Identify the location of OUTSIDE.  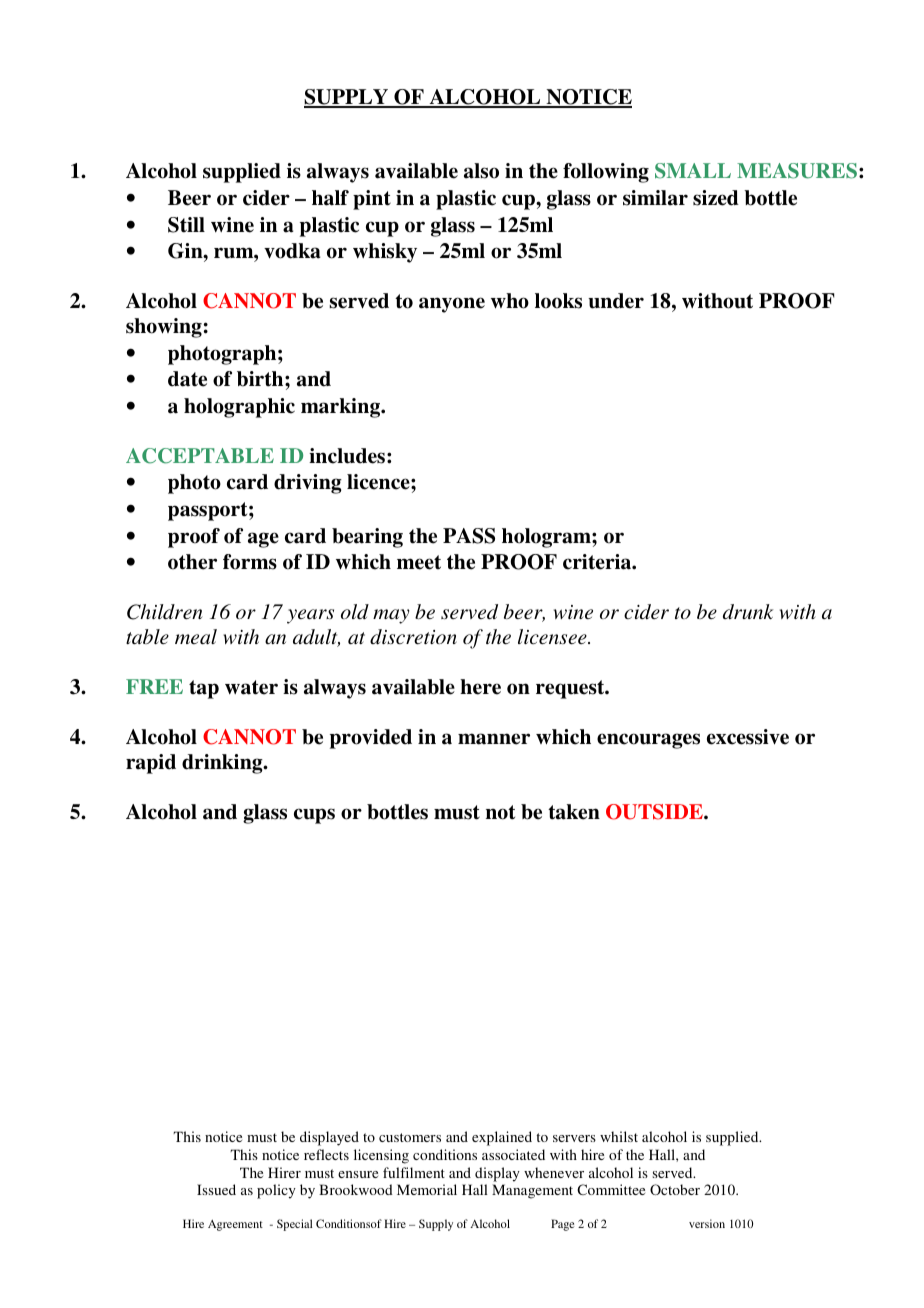
(655, 812).
